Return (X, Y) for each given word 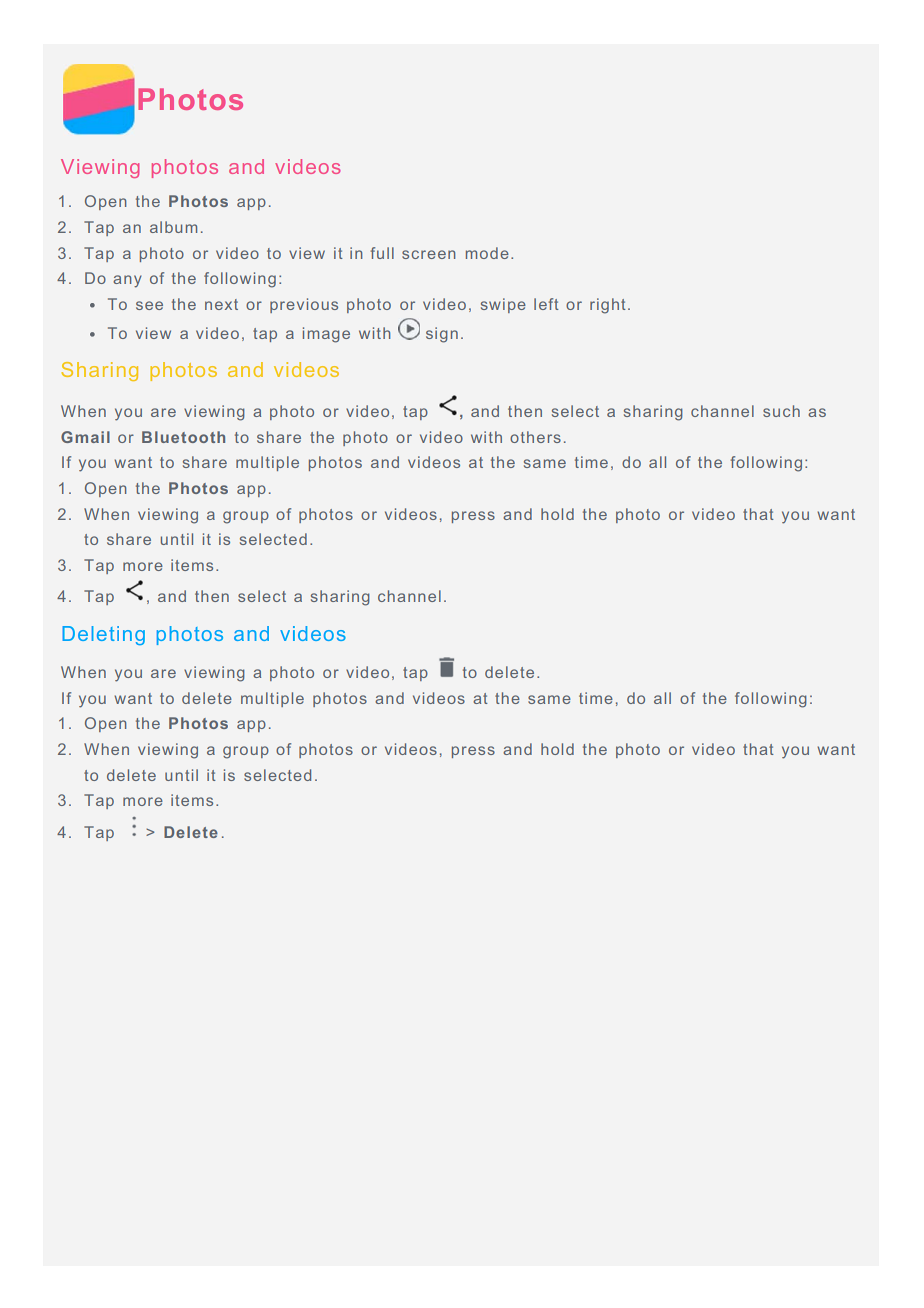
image (326, 335)
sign (442, 335)
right (608, 306)
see (149, 305)
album (173, 227)
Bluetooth (183, 437)
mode (487, 253)
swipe (503, 305)
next (221, 304)
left (546, 304)
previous (304, 305)
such (781, 411)
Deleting (103, 635)
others (535, 437)
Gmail (85, 437)
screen (428, 254)
